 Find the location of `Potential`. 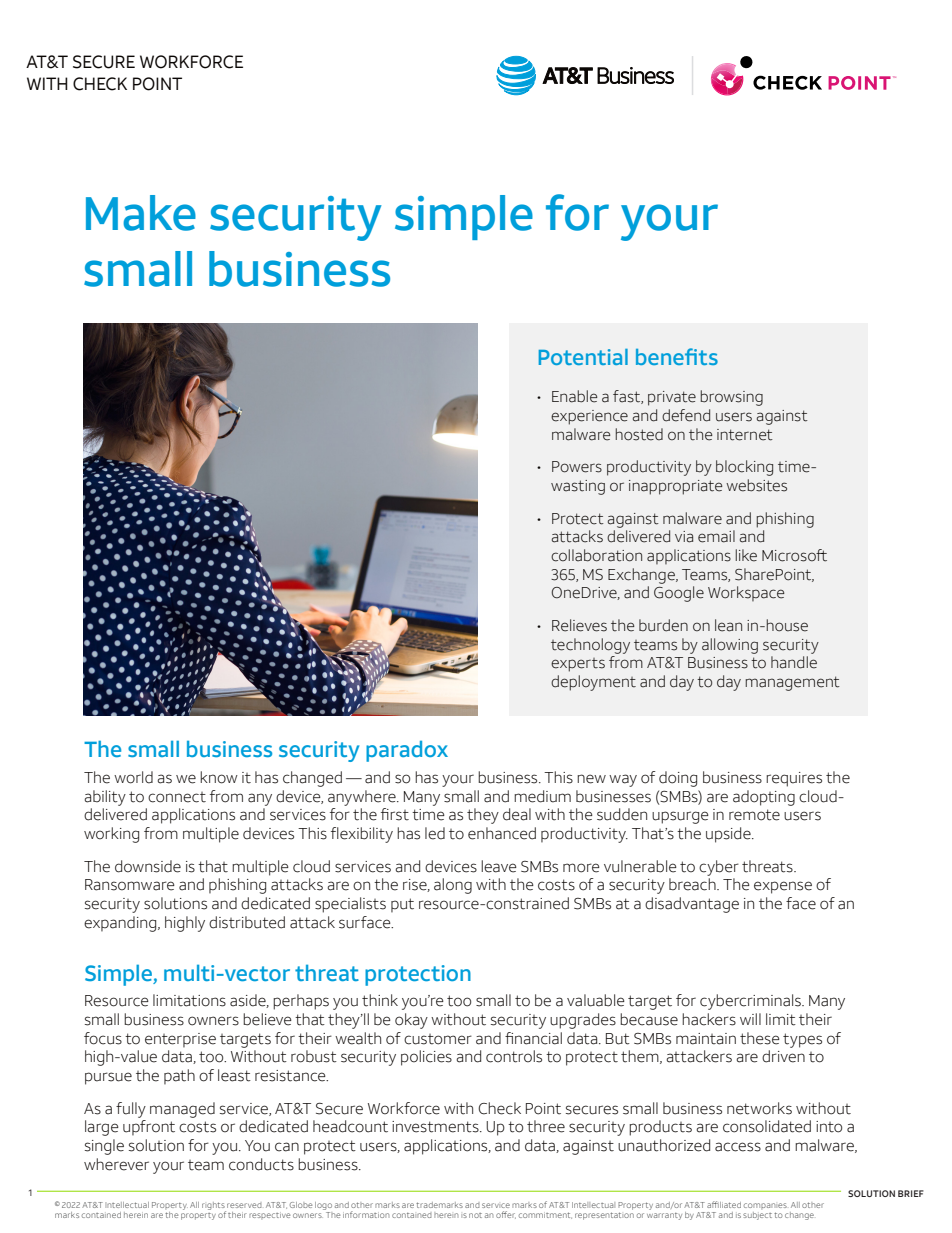

Potential is located at coordinates (583, 357).
